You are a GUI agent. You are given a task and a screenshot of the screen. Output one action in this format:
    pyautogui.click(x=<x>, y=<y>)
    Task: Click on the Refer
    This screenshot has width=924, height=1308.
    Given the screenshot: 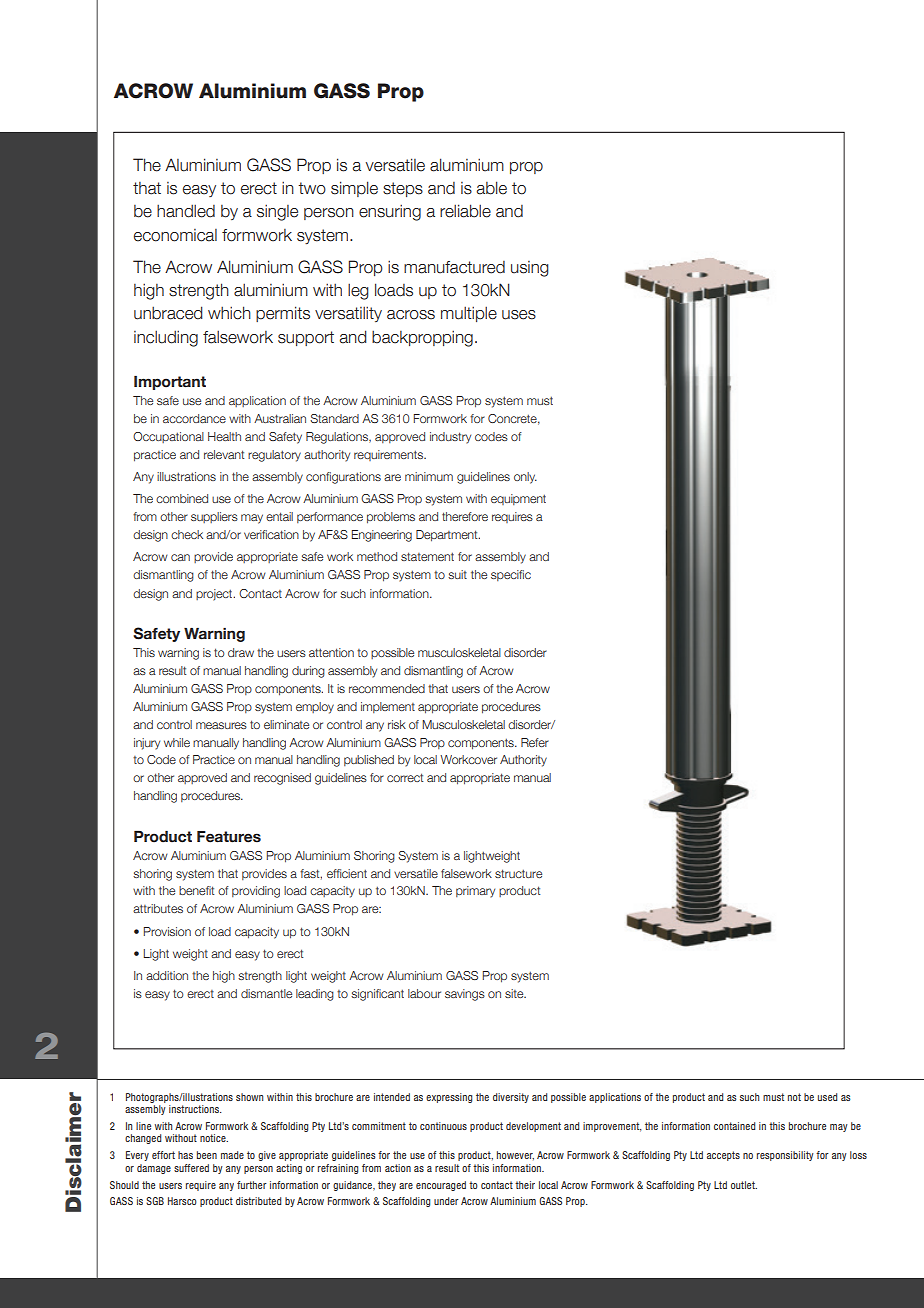 What is the action you would take?
    pyautogui.click(x=535, y=742)
